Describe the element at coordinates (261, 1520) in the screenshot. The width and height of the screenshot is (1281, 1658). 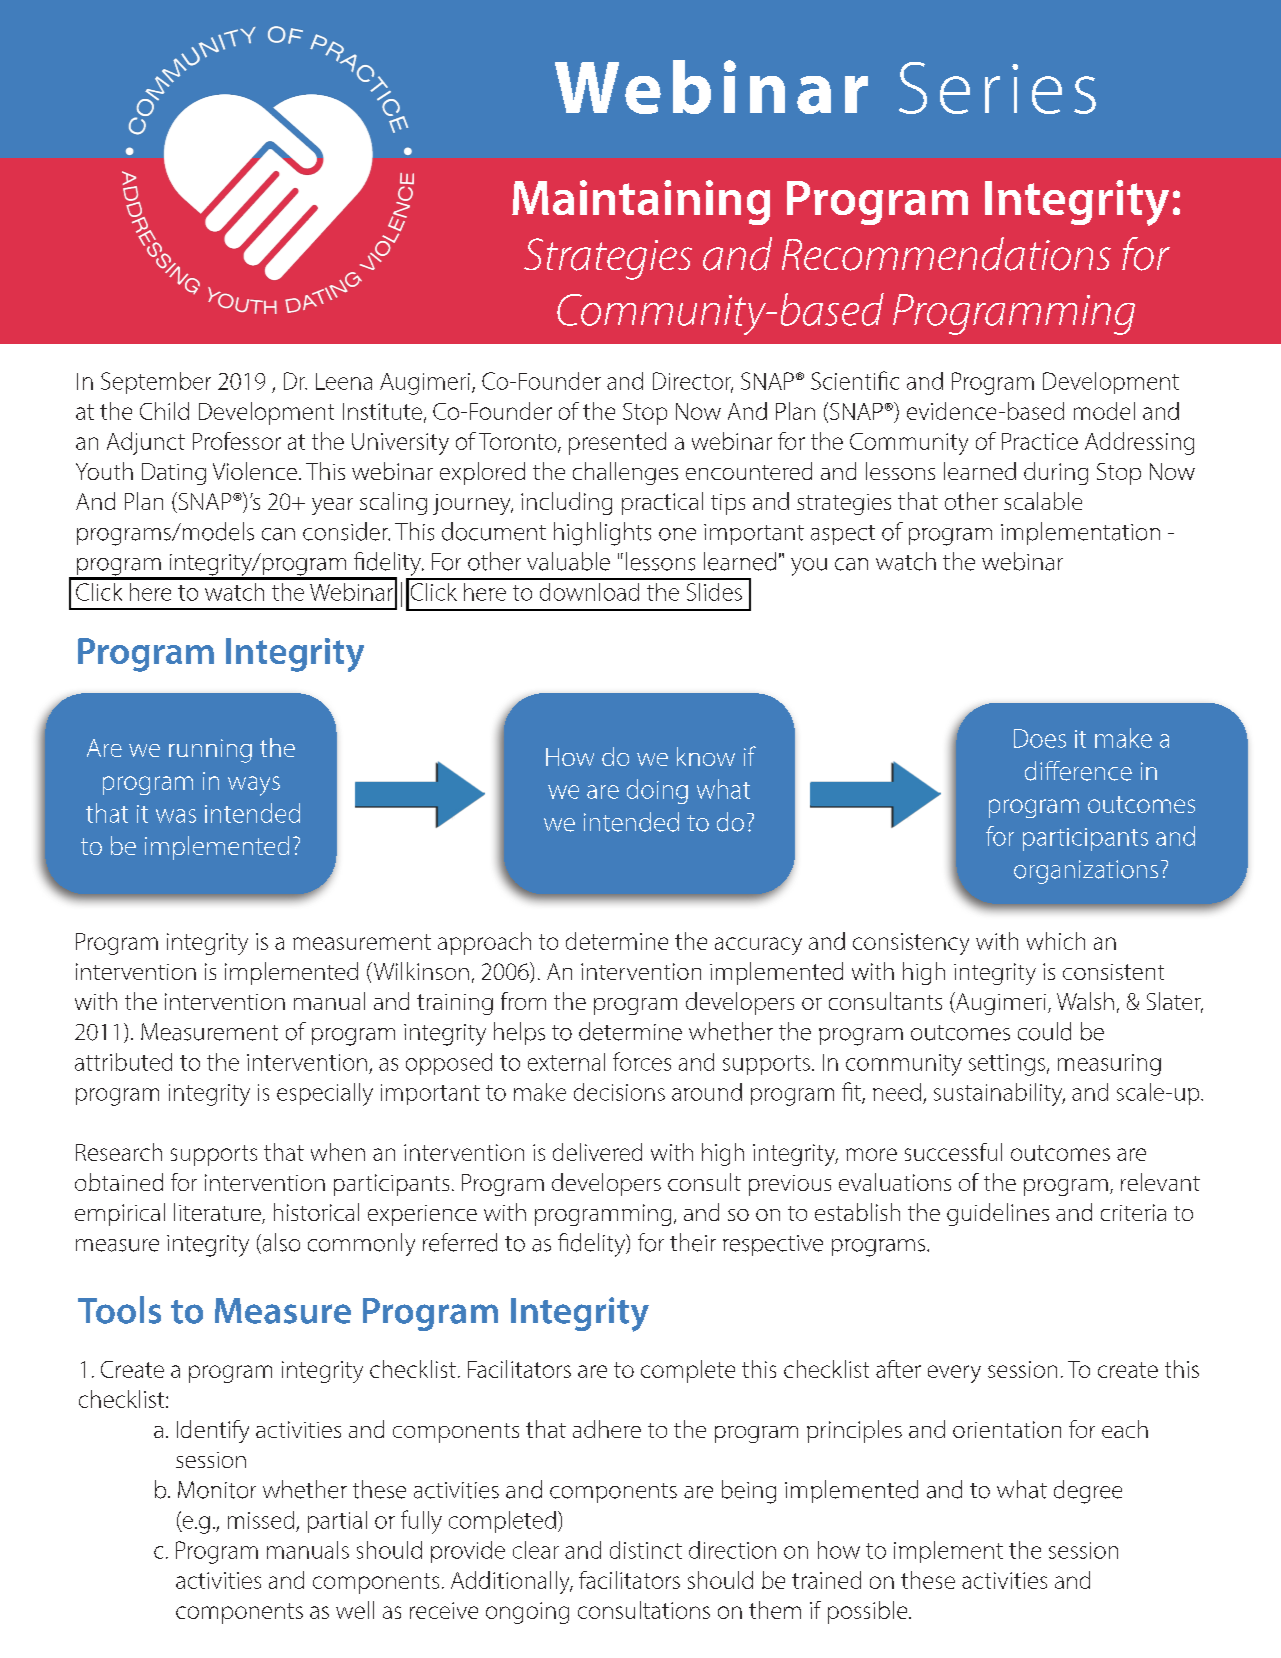
I see `missed` at that location.
